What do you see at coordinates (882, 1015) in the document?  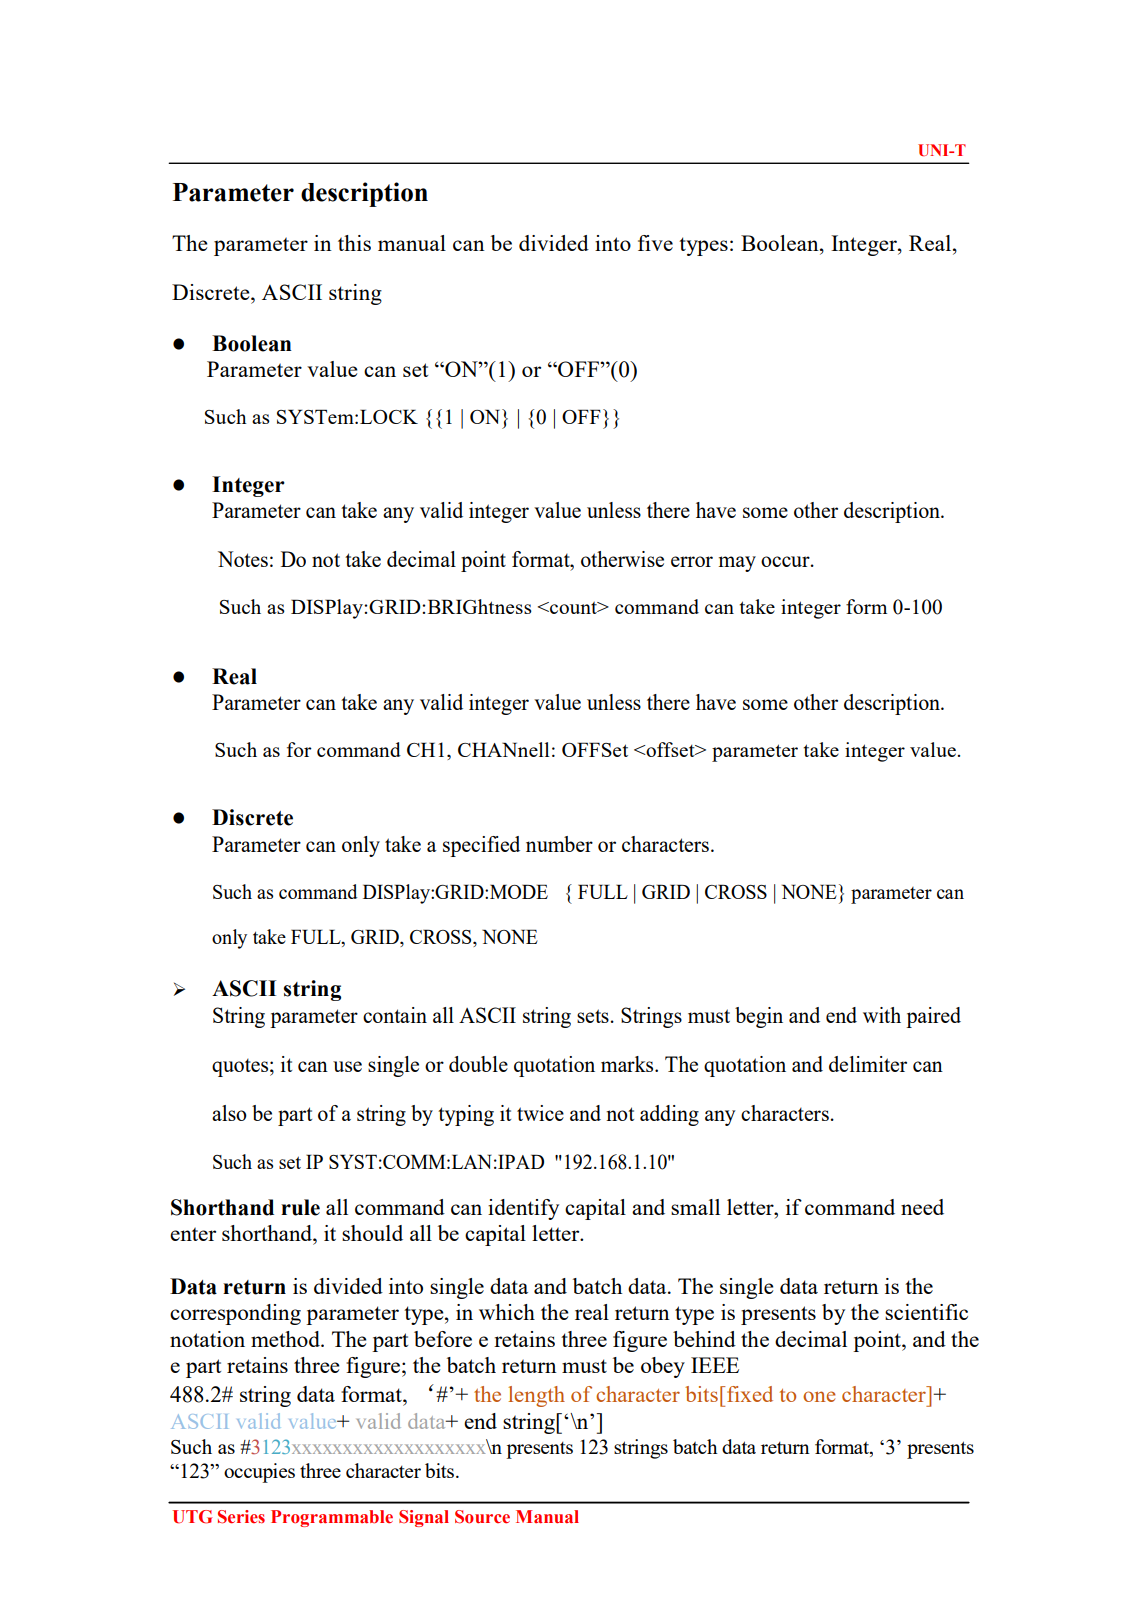 I see `with` at bounding box center [882, 1015].
